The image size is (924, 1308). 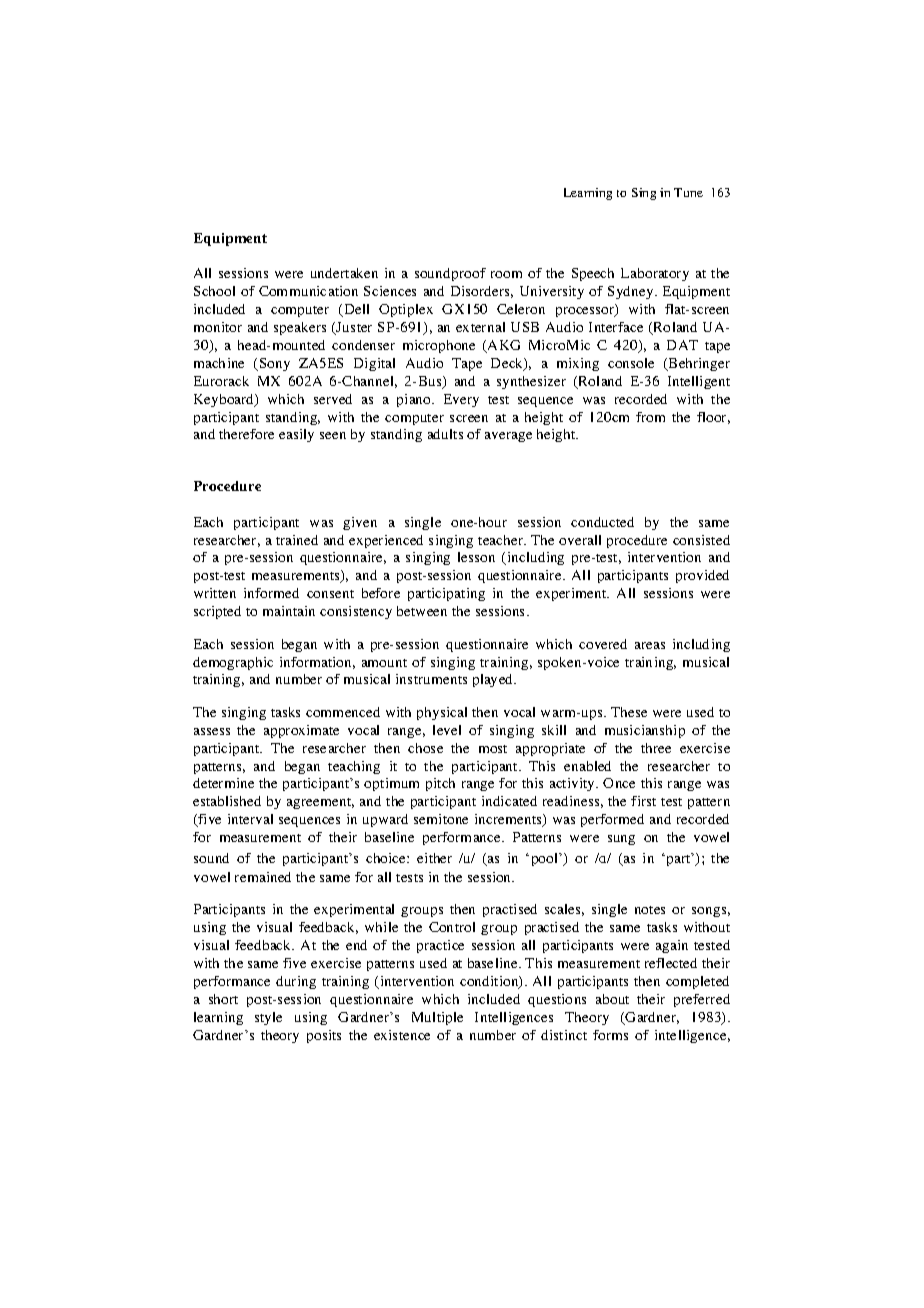 What do you see at coordinates (289, 611) in the page?
I see `maintain` at bounding box center [289, 611].
